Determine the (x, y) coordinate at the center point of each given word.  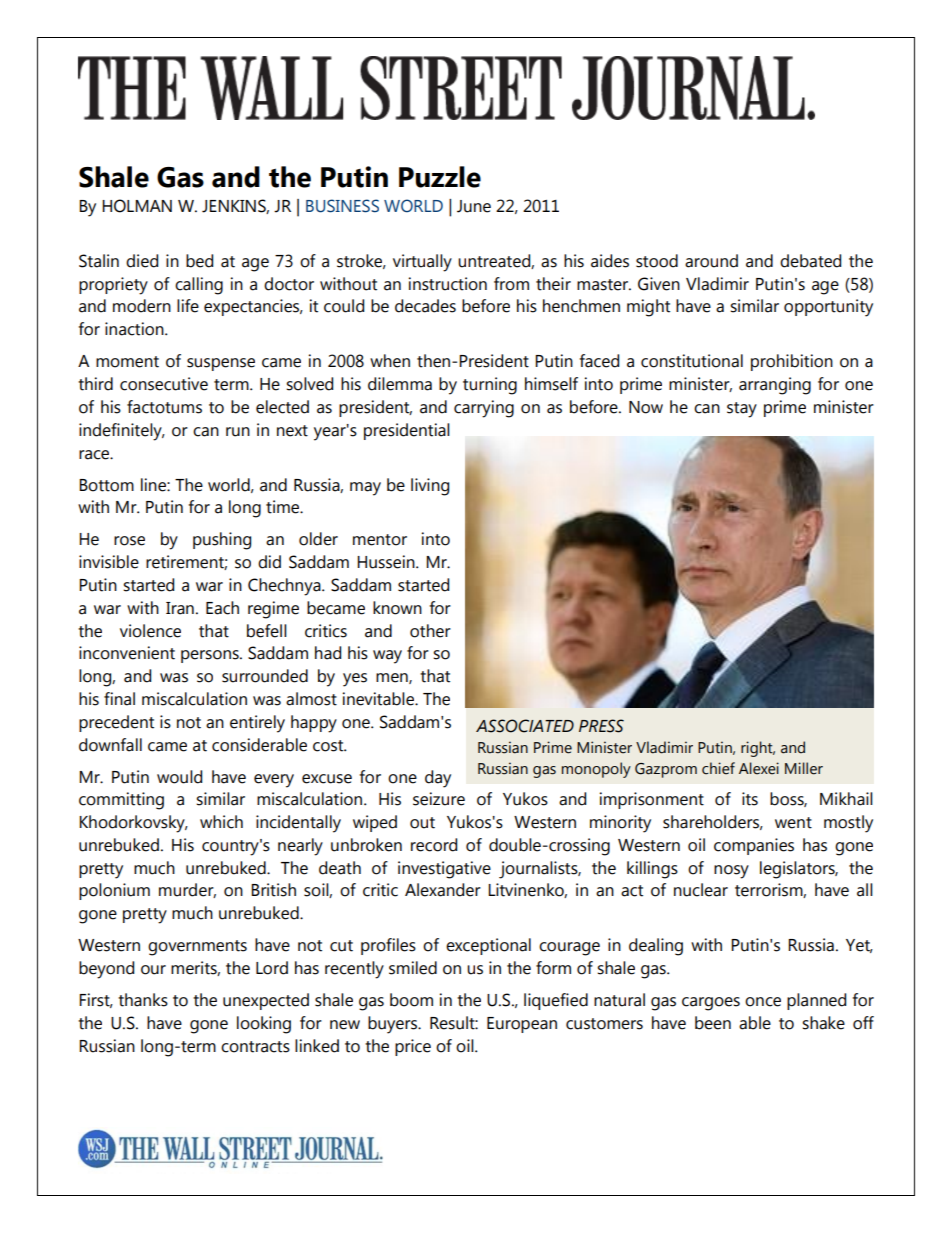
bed (199, 261)
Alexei (759, 768)
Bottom (106, 485)
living (430, 487)
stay (742, 410)
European (522, 1025)
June (474, 206)
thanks (143, 1000)
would (179, 777)
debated (810, 261)
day (438, 779)
